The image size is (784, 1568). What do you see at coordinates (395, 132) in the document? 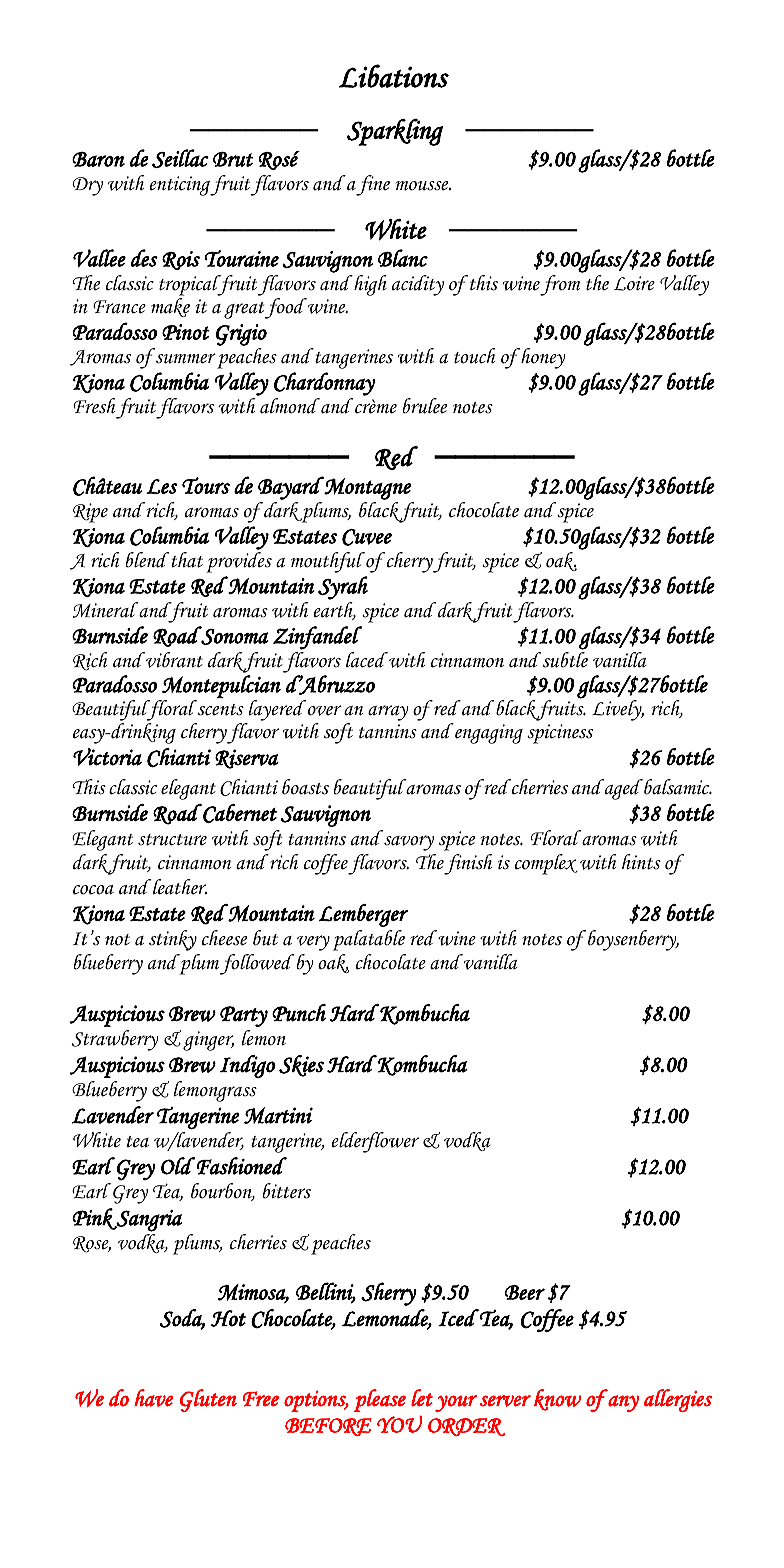
I see `Sparkling` at bounding box center [395, 132].
